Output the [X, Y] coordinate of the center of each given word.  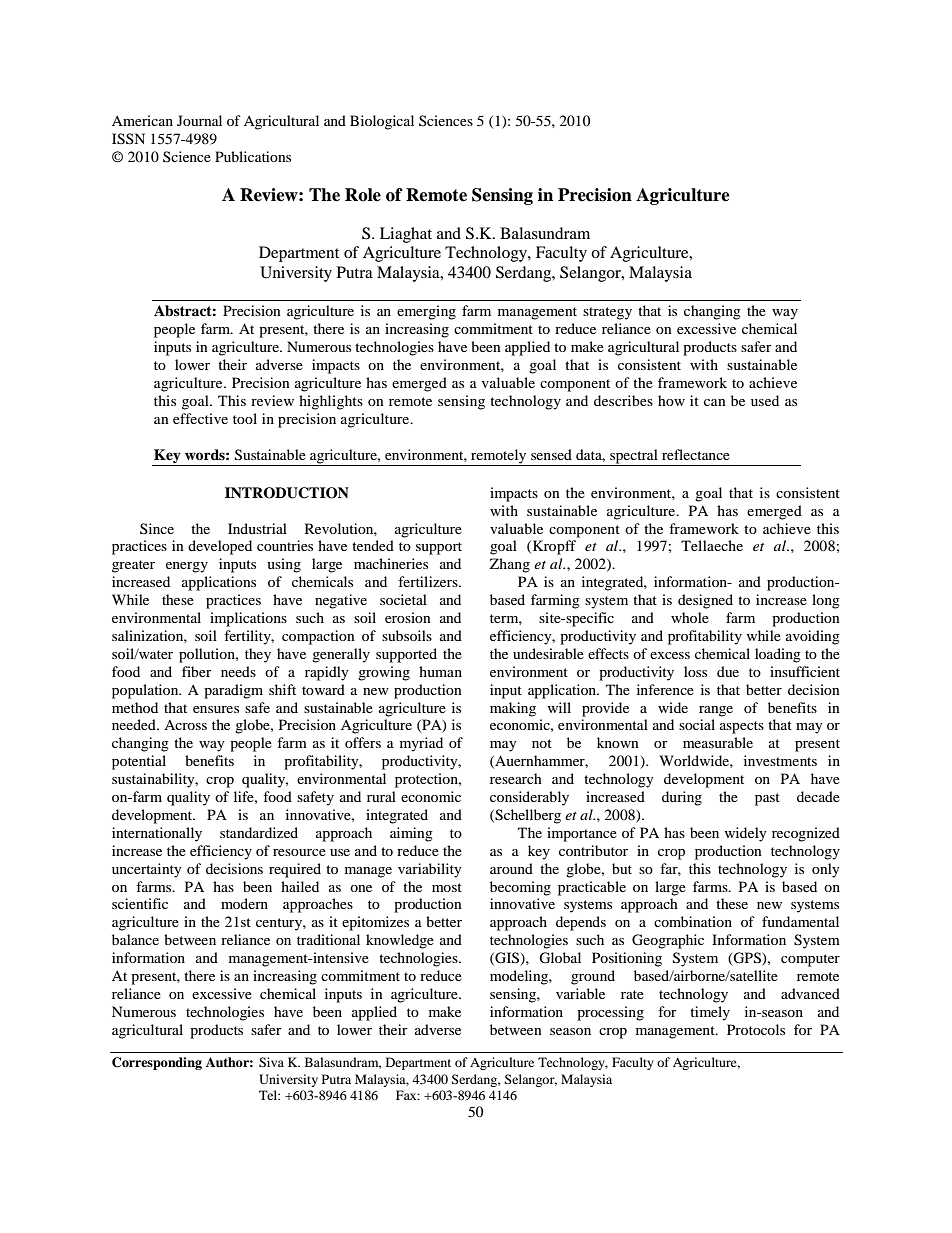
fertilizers [429, 581]
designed [705, 601]
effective [200, 418]
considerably [529, 798]
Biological [382, 122]
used [765, 400]
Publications [253, 156]
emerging [426, 312]
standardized [259, 832]
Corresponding [157, 1063]
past [767, 799]
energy [187, 567]
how [671, 400]
